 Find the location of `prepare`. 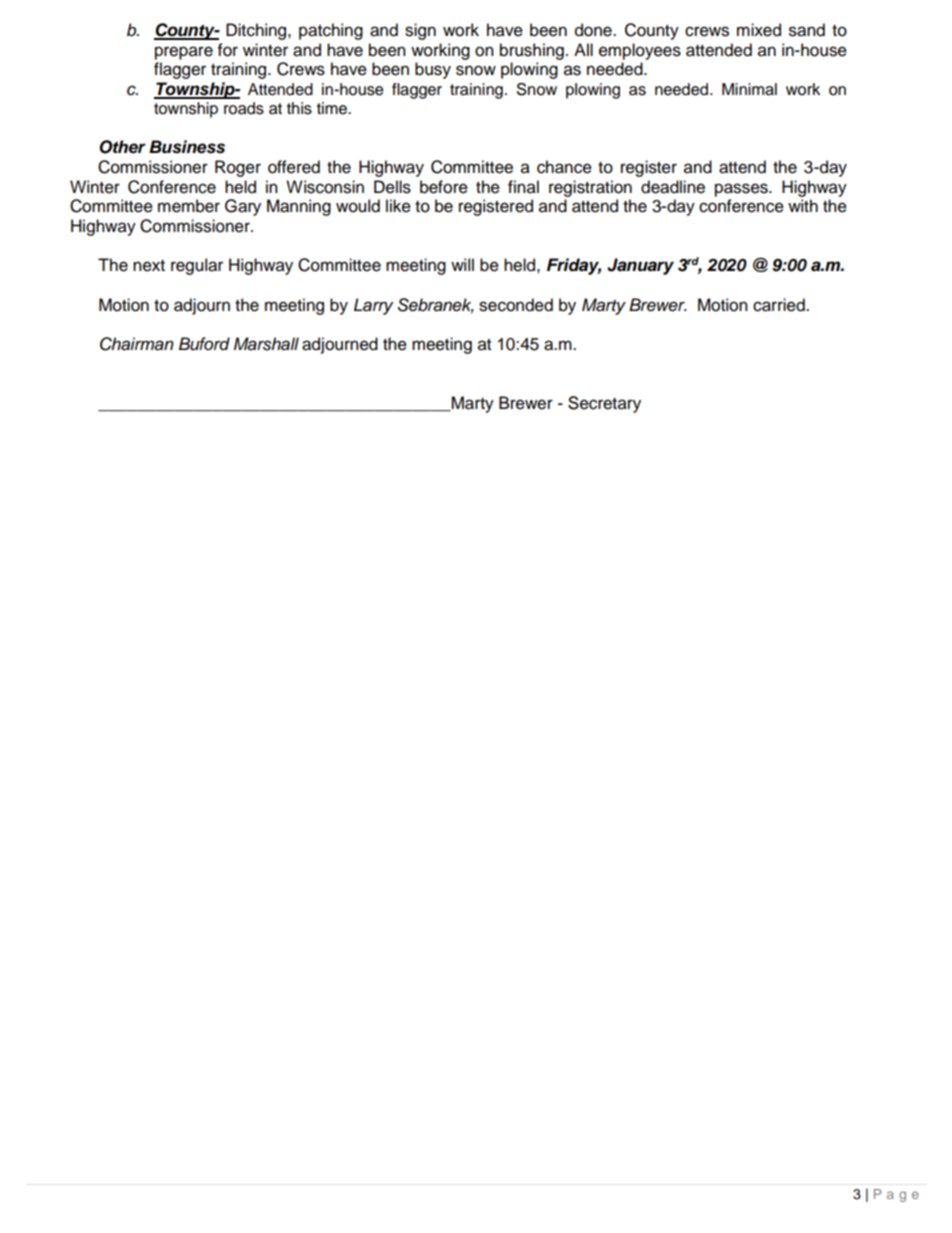

prepare is located at coordinates (184, 53).
